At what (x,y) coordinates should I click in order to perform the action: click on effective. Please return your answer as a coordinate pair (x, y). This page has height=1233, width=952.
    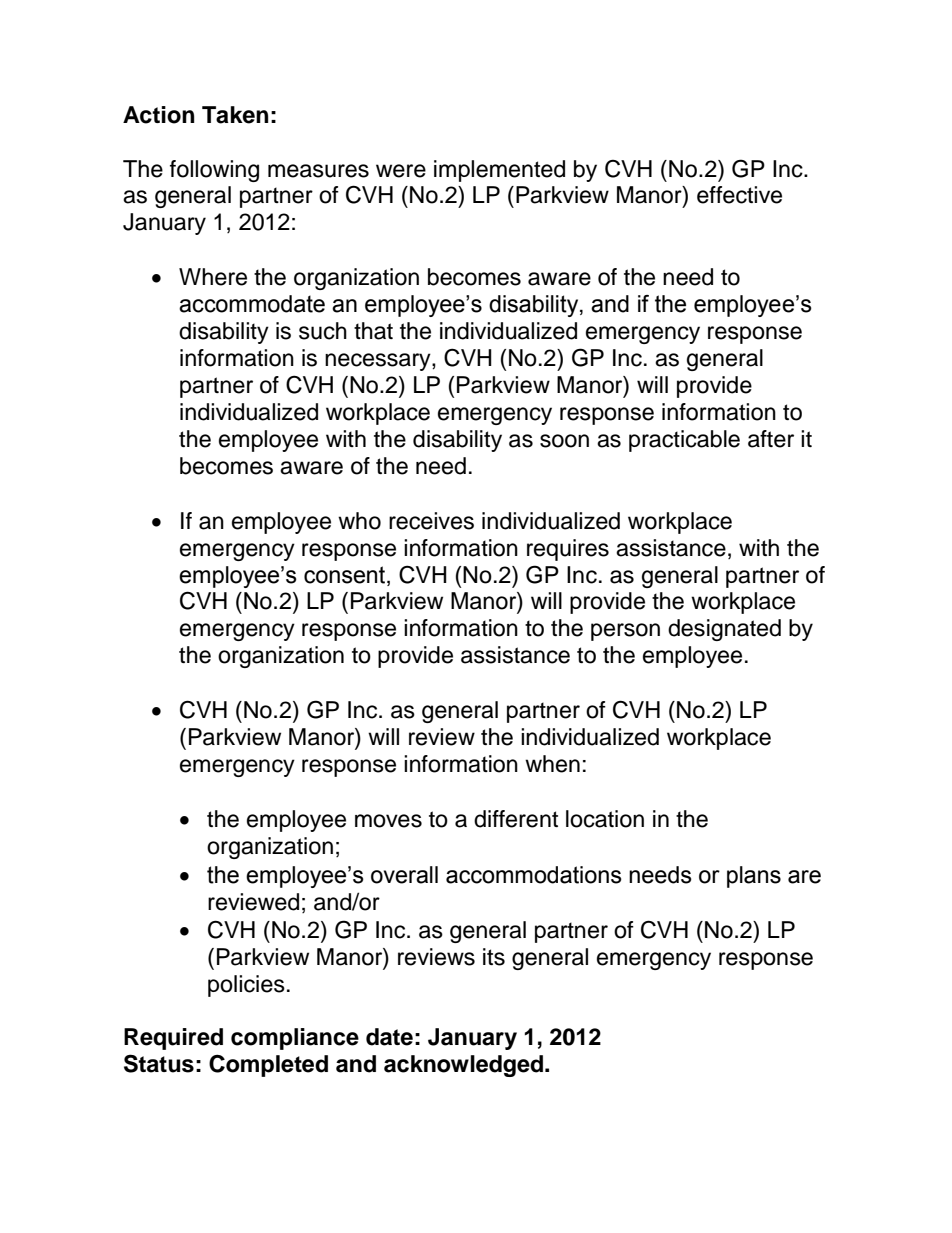
    Looking at the image, I should click on (739, 195).
